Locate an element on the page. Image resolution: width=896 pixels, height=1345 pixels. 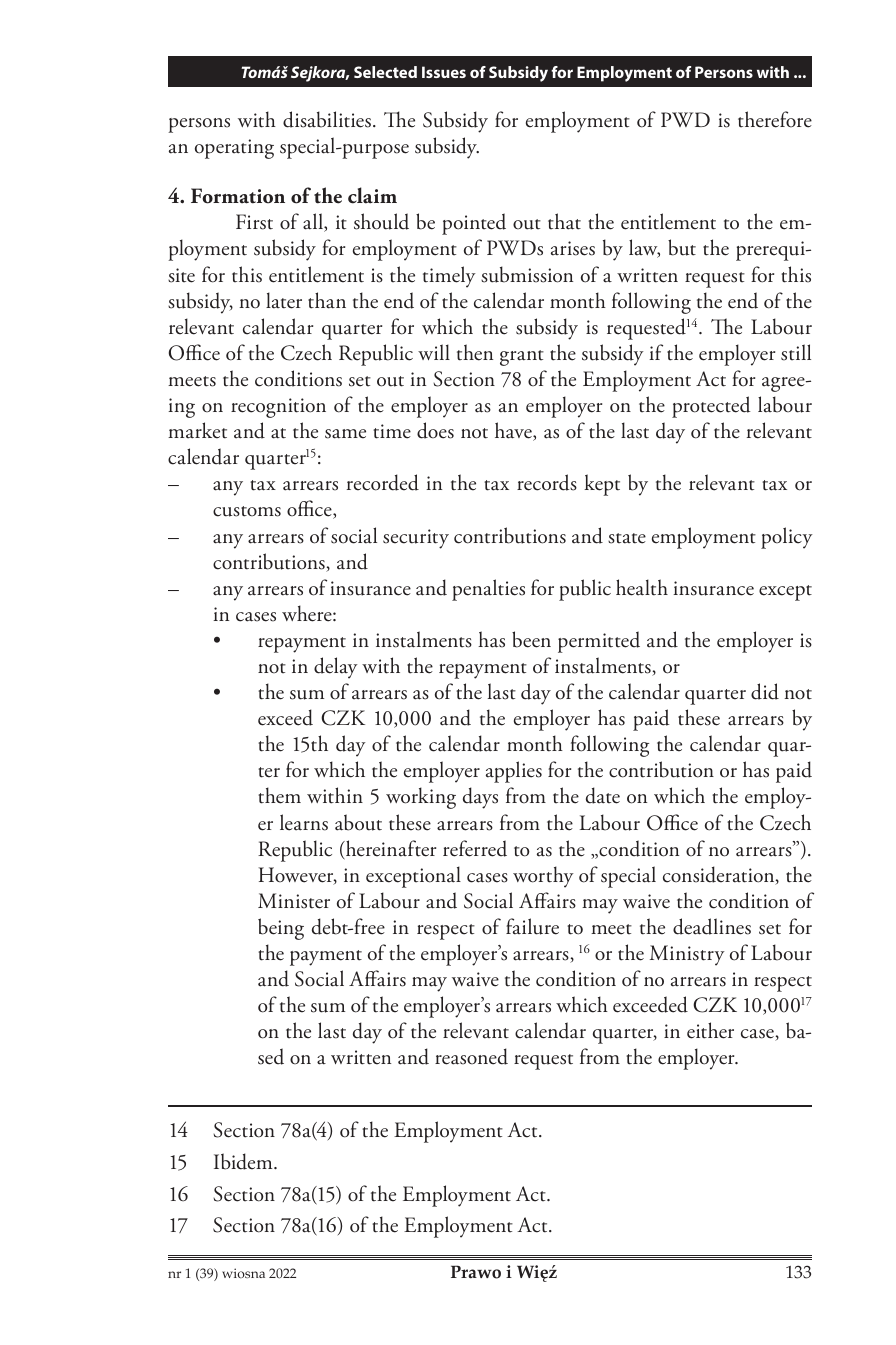
consideration is located at coordinates (720, 875).
